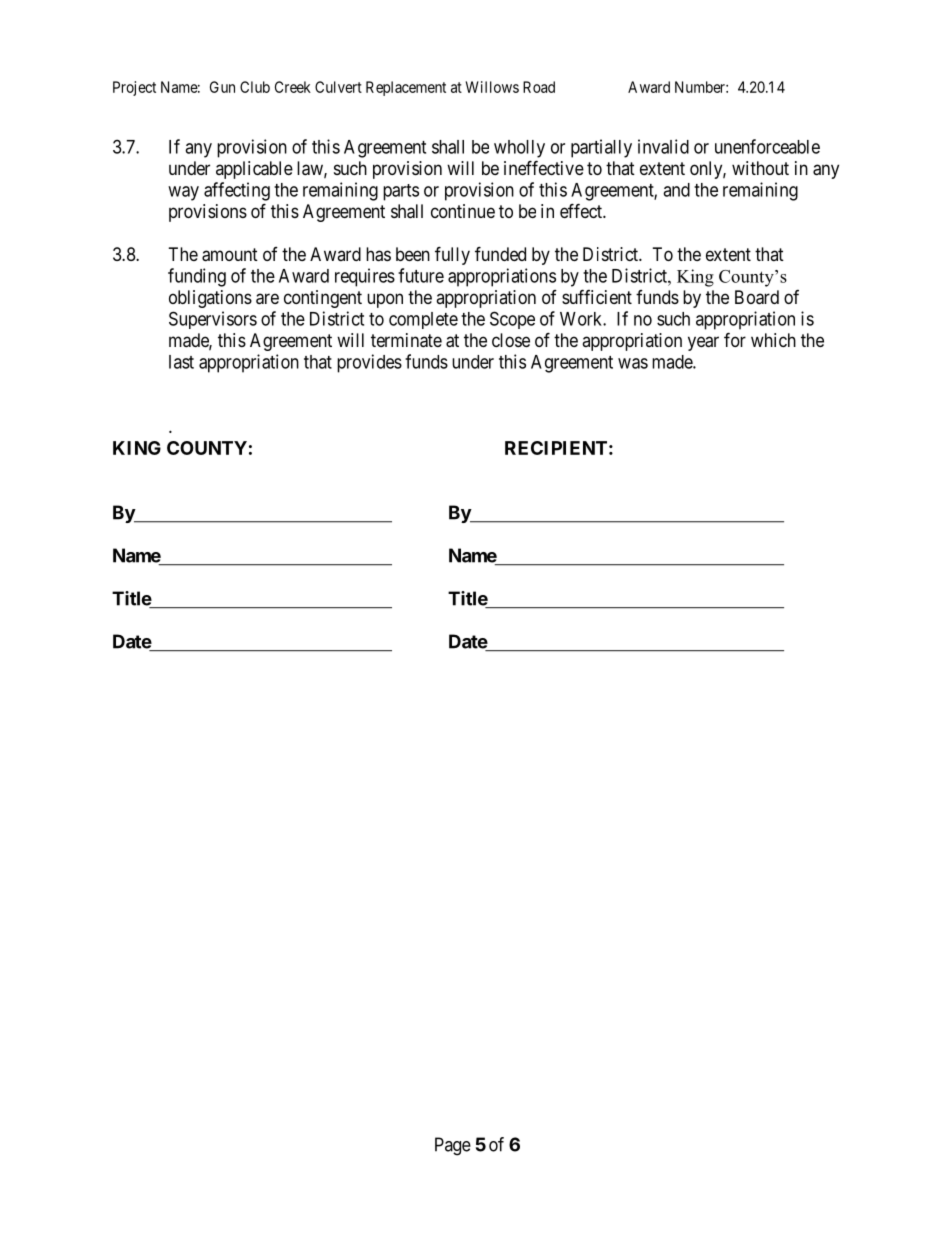  I want to click on Replacement, so click(406, 88).
